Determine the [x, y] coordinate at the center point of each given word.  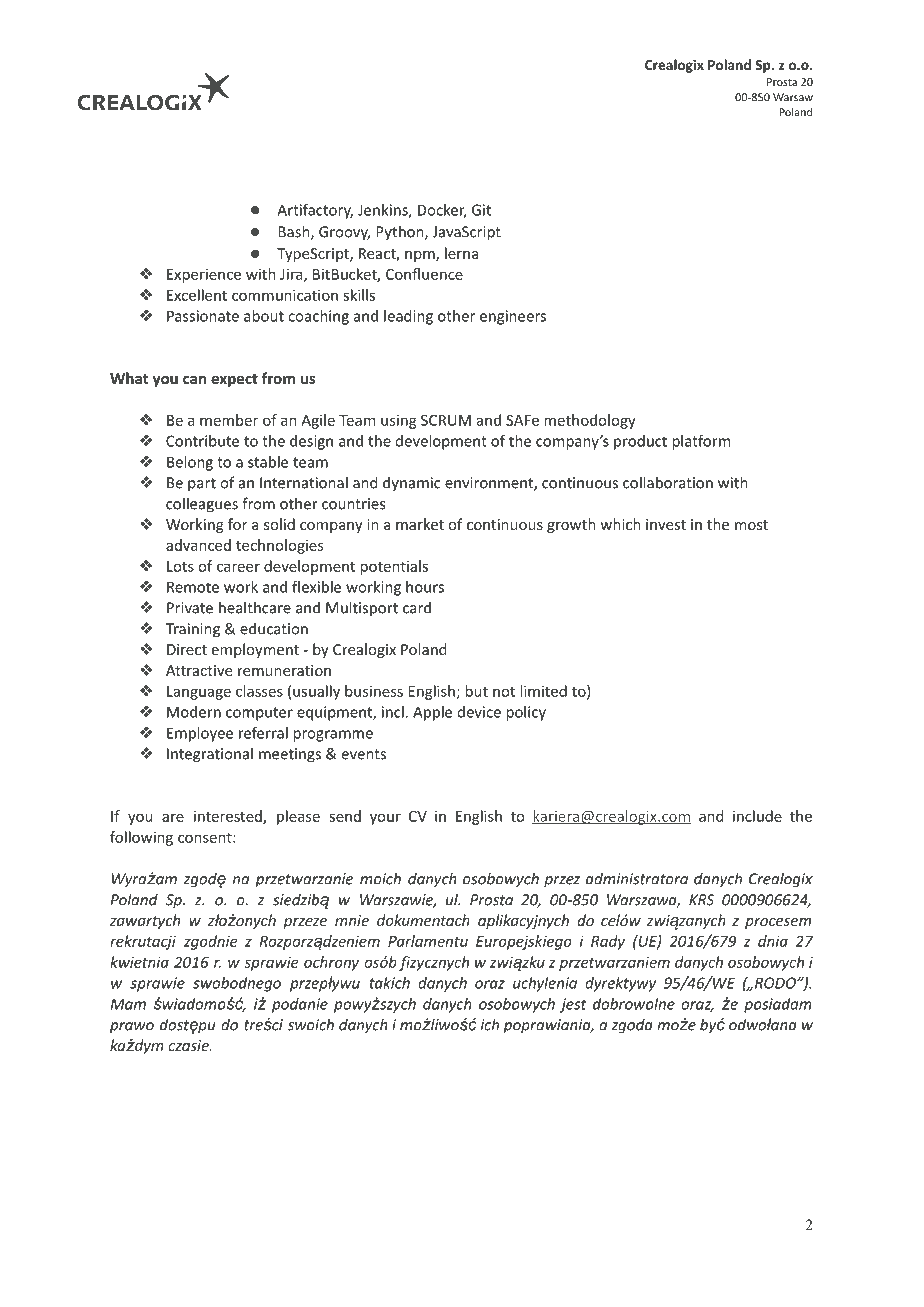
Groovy [344, 233]
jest [573, 1005]
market [420, 524]
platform [701, 442]
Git [481, 210]
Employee [200, 734]
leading [408, 317]
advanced [198, 545]
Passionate [203, 316]
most [751, 525]
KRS [701, 900]
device [479, 712]
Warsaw [793, 97]
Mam [128, 1004]
